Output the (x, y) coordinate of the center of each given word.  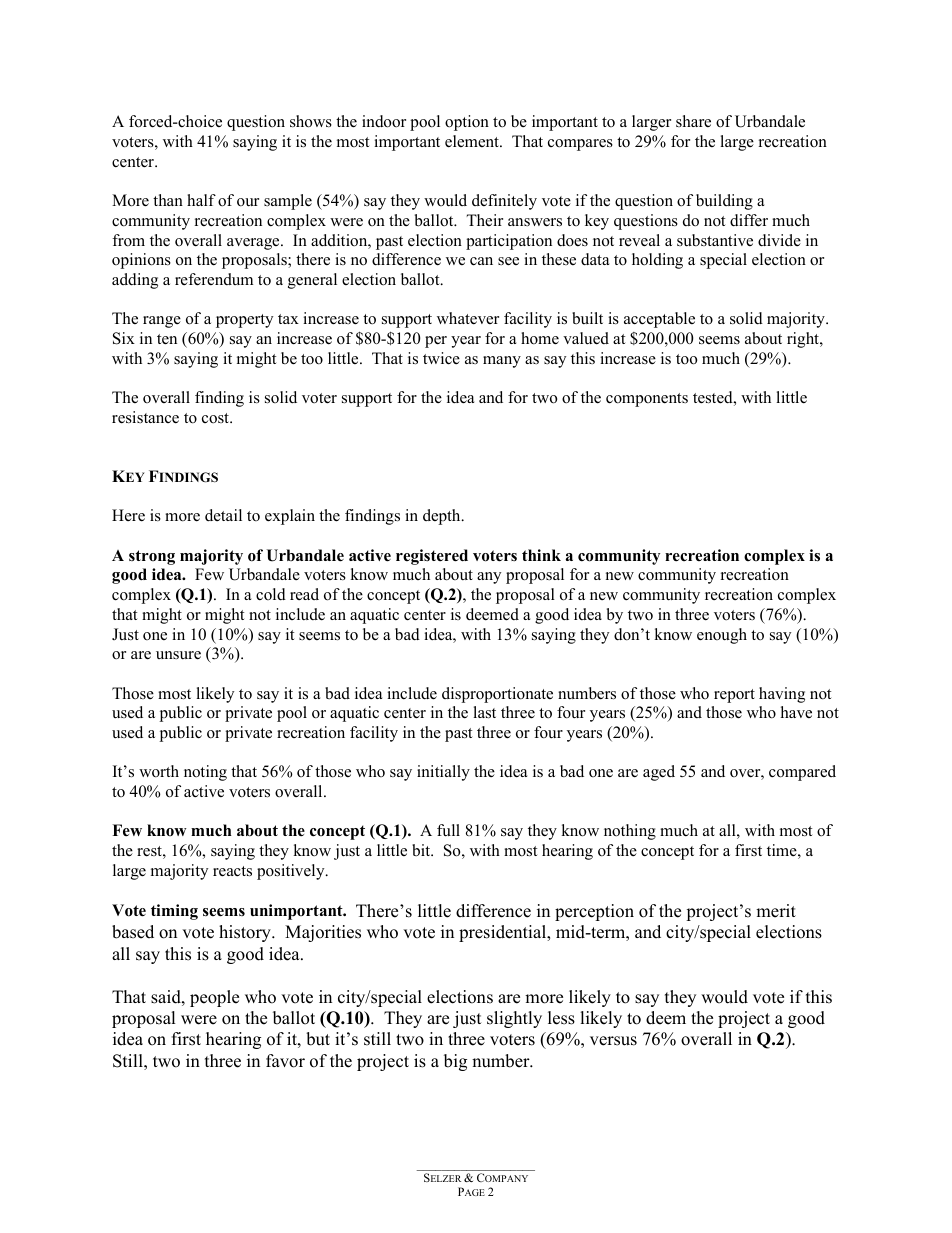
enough (722, 636)
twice (441, 358)
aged (659, 773)
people (214, 998)
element (473, 141)
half (201, 200)
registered (432, 557)
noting (205, 773)
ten (167, 339)
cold (271, 594)
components (647, 400)
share (693, 121)
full (448, 830)
